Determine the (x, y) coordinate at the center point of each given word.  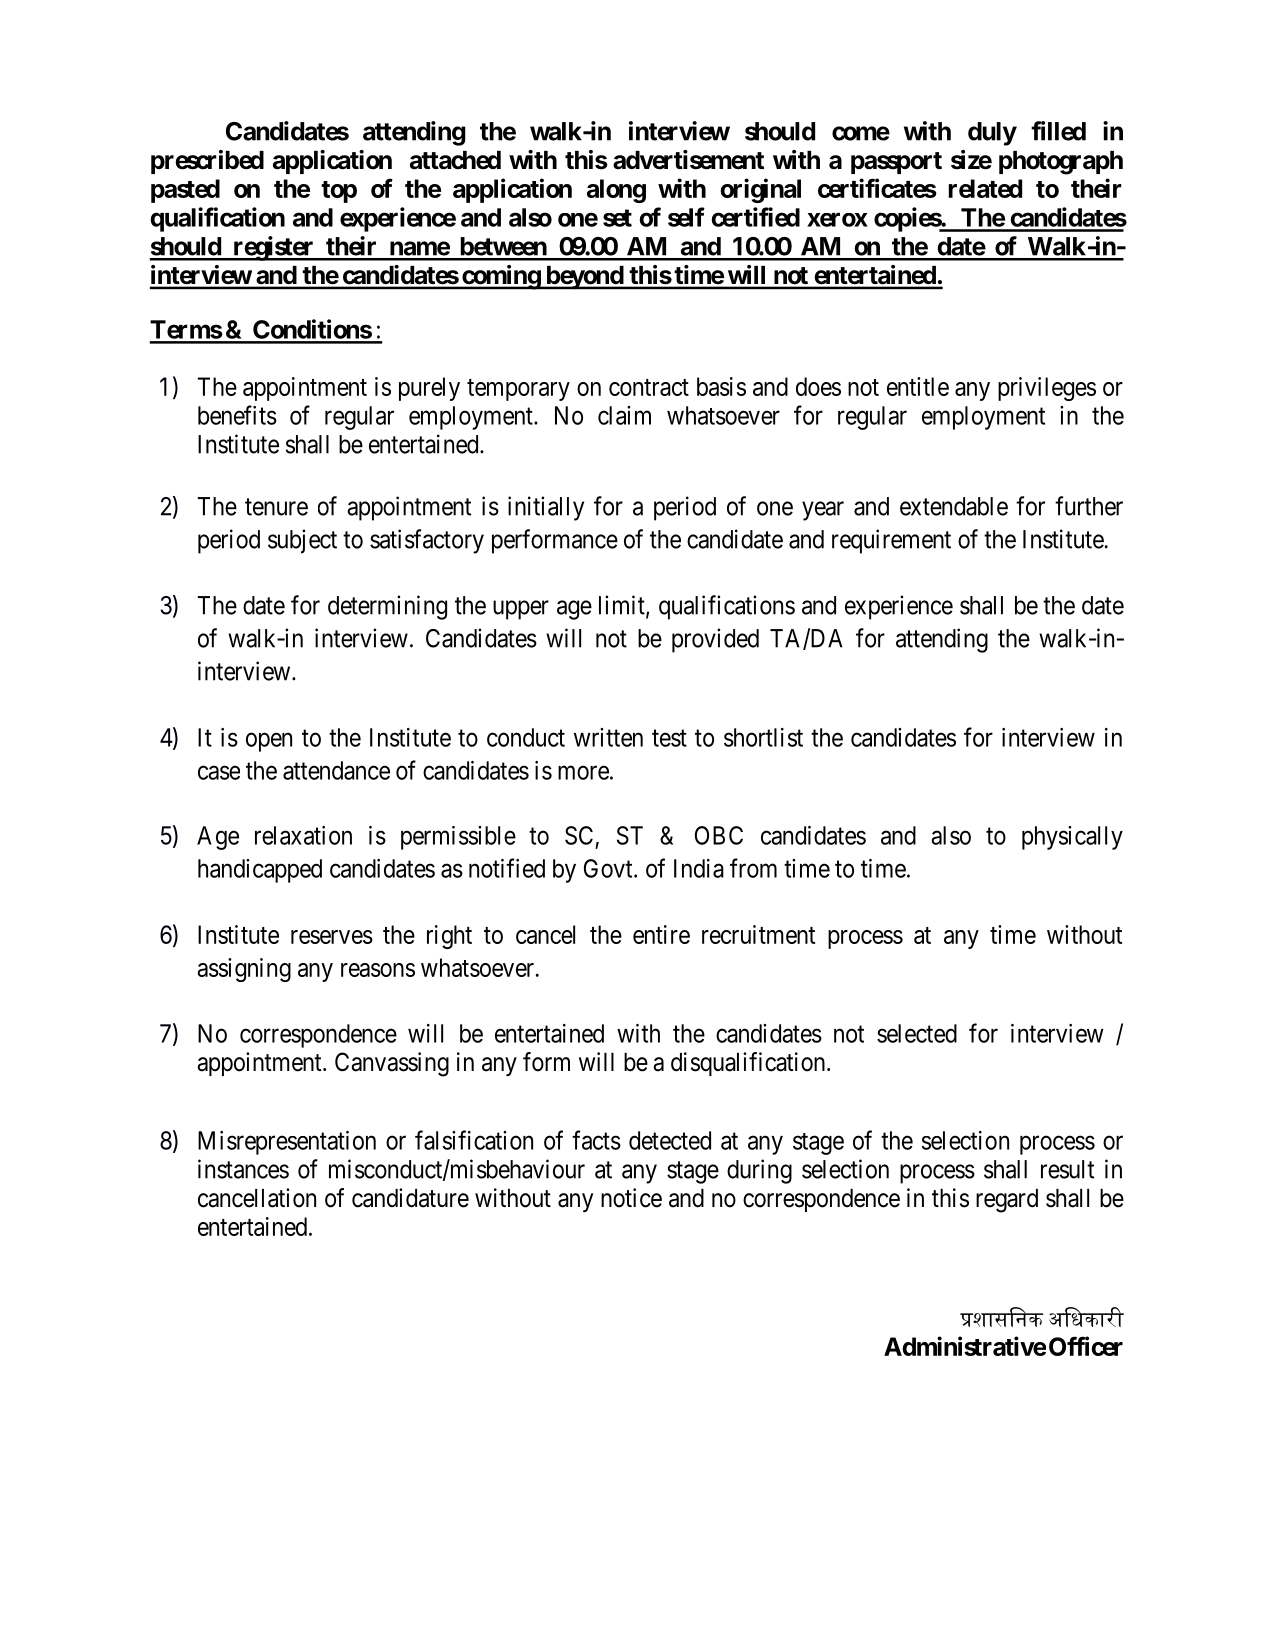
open (269, 742)
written (608, 737)
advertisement (688, 160)
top (339, 192)
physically (1072, 838)
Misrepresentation (287, 1143)
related (985, 188)
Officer (1086, 1346)
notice (631, 1198)
